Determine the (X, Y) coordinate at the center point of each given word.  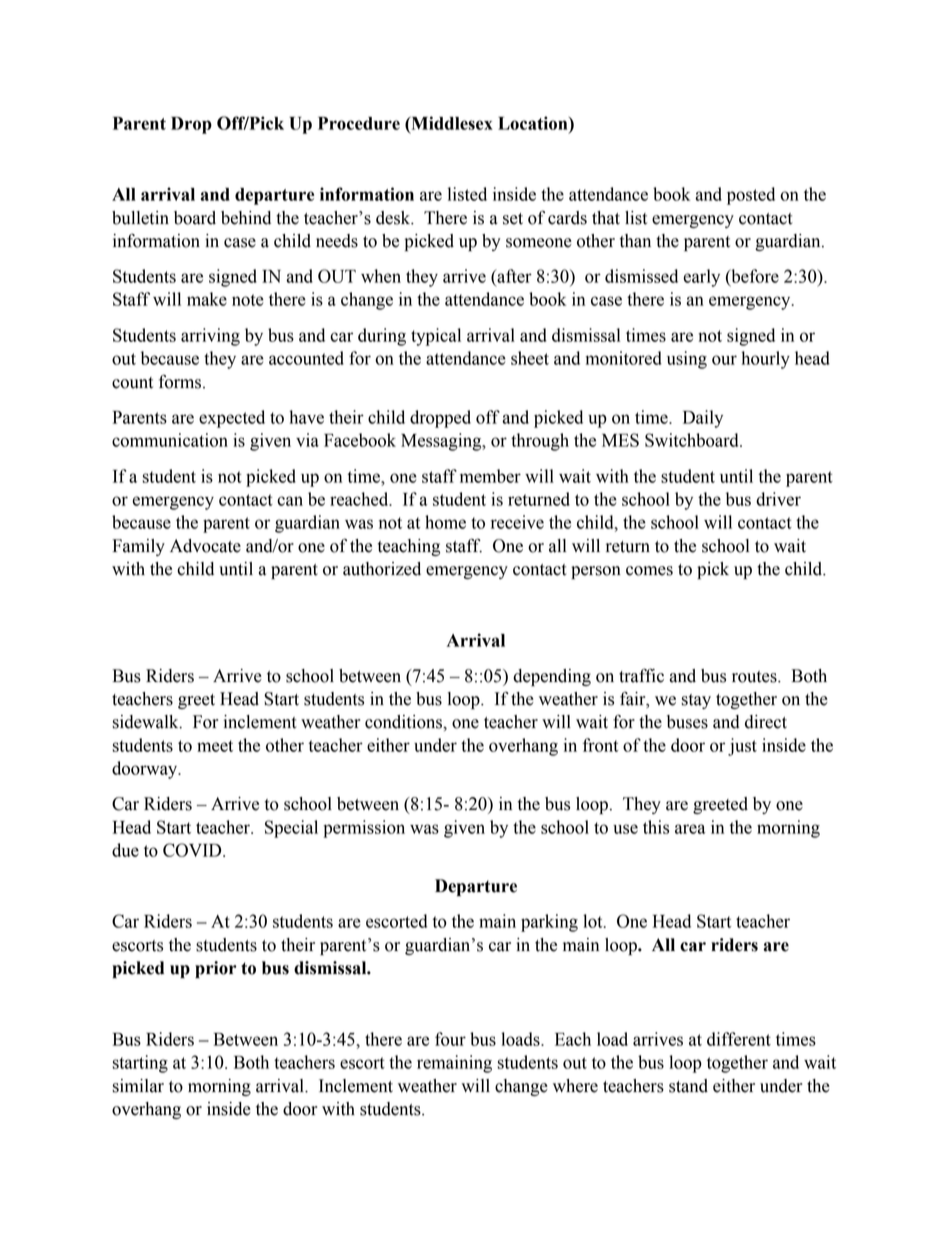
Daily (703, 419)
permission (364, 829)
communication (170, 440)
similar (138, 1086)
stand (688, 1086)
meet (215, 746)
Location (534, 123)
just (742, 747)
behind (246, 218)
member (490, 476)
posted (751, 196)
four (450, 1039)
